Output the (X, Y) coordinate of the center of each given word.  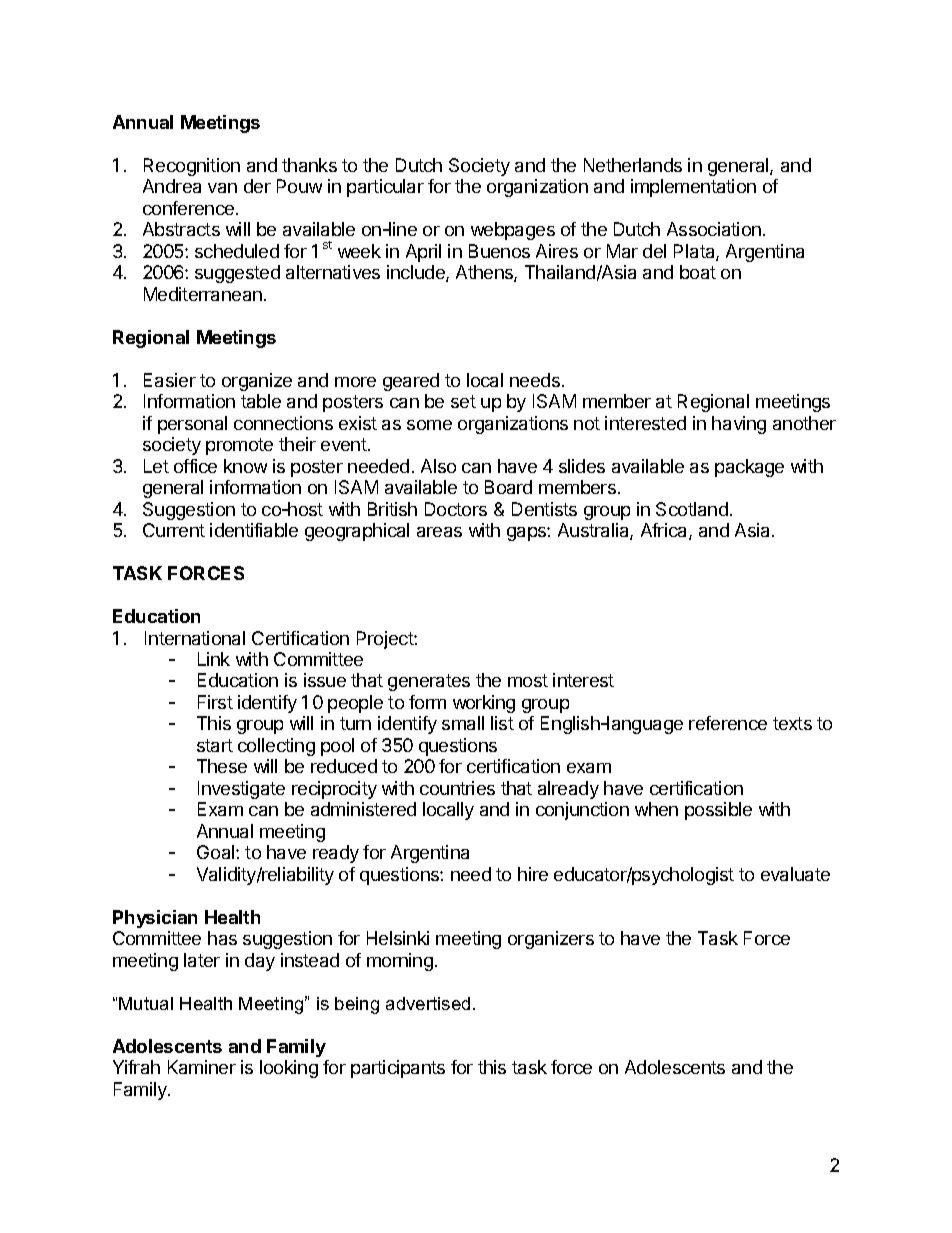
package (749, 468)
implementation (693, 188)
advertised (428, 1003)
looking (289, 1069)
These (222, 766)
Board (508, 487)
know (245, 466)
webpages (513, 231)
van (222, 188)
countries (457, 788)
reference (728, 723)
